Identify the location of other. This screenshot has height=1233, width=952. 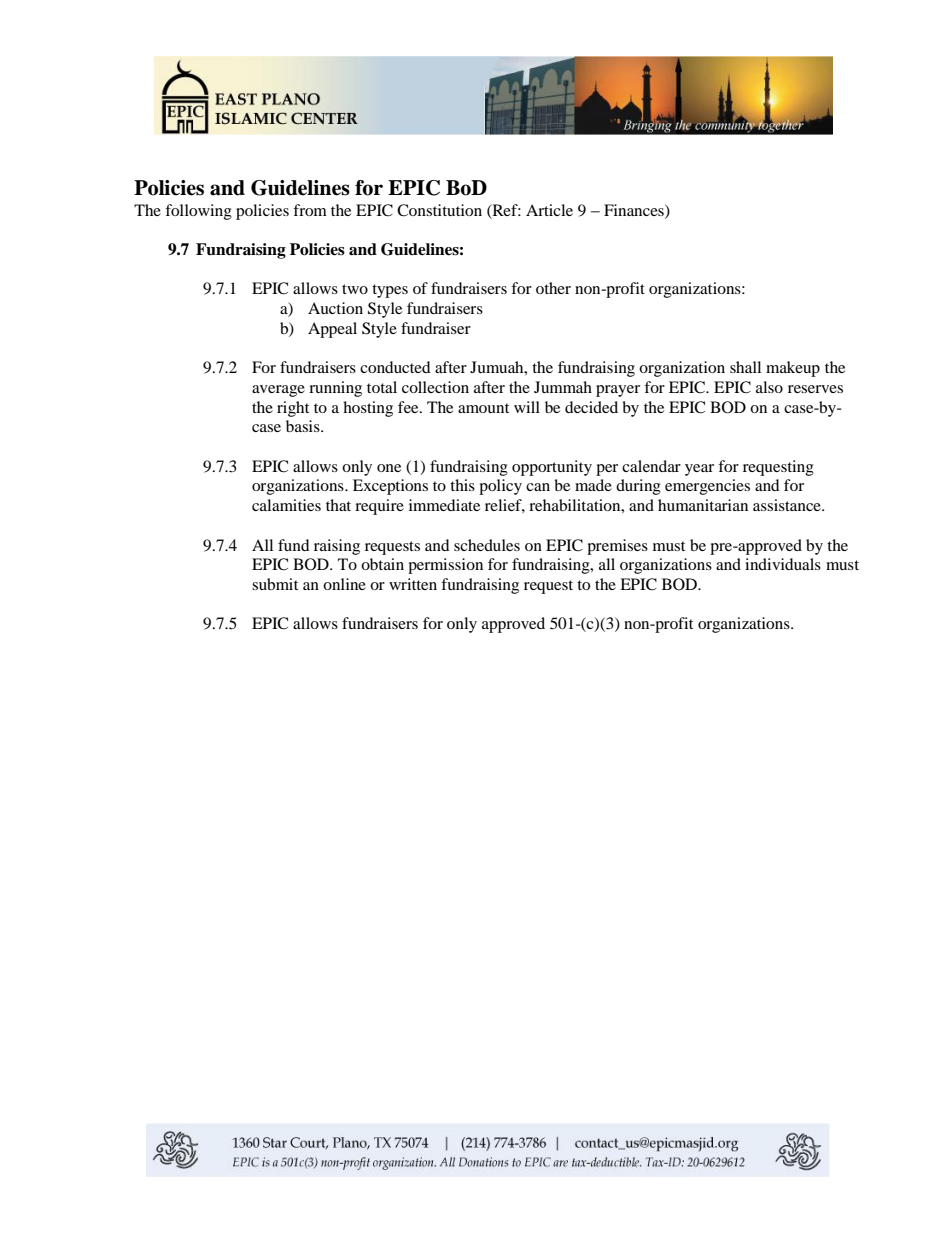
(553, 288).
